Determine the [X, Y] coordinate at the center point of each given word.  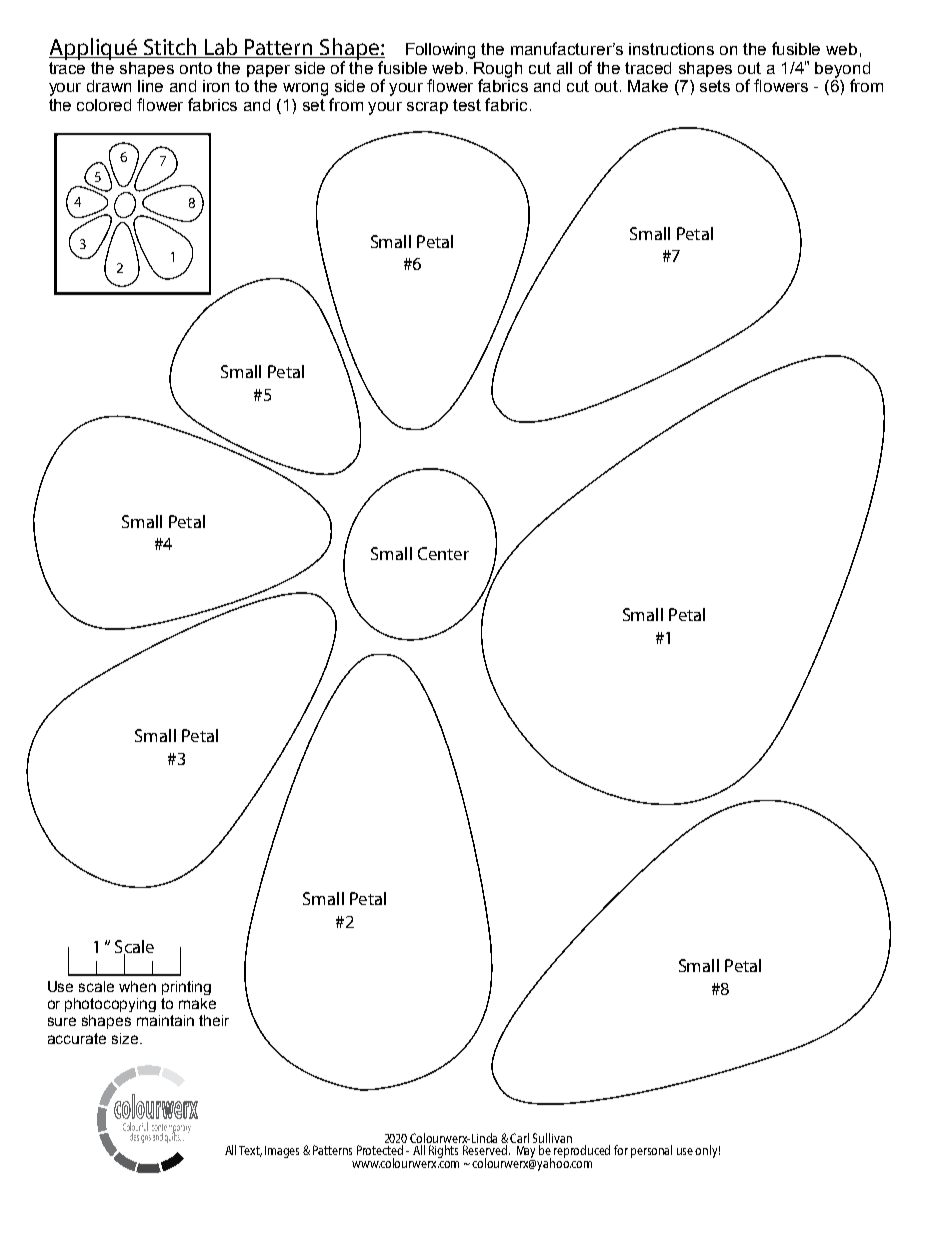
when [137, 986]
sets [715, 86]
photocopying [110, 1005]
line [150, 86]
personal [651, 1151]
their [214, 1020]
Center [443, 553]
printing [186, 988]
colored [104, 105]
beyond [842, 71]
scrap [427, 108]
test [467, 105]
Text [250, 1151]
